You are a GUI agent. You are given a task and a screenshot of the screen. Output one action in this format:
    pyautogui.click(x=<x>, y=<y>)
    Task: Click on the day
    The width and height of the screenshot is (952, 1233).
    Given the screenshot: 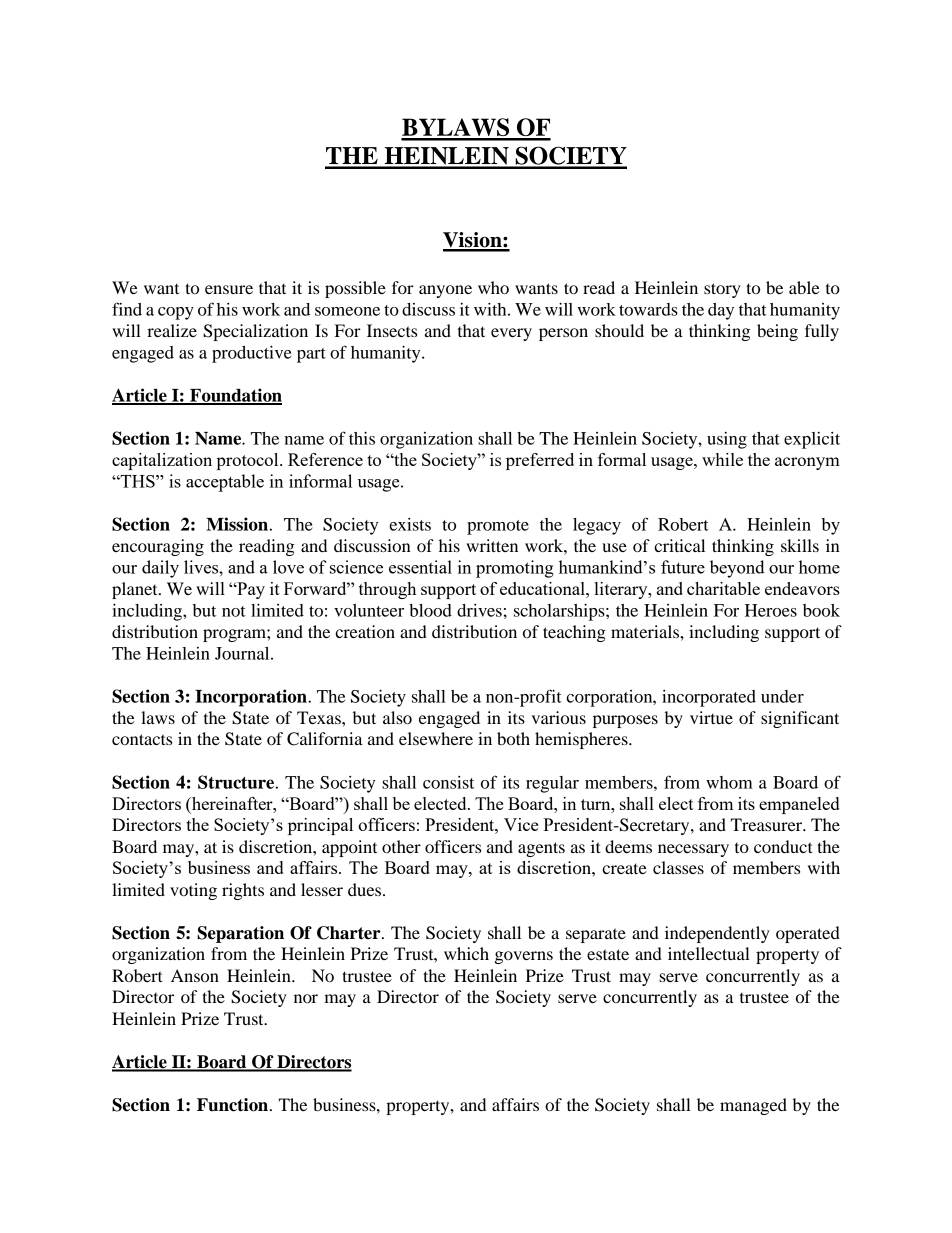 What is the action you would take?
    pyautogui.click(x=721, y=311)
